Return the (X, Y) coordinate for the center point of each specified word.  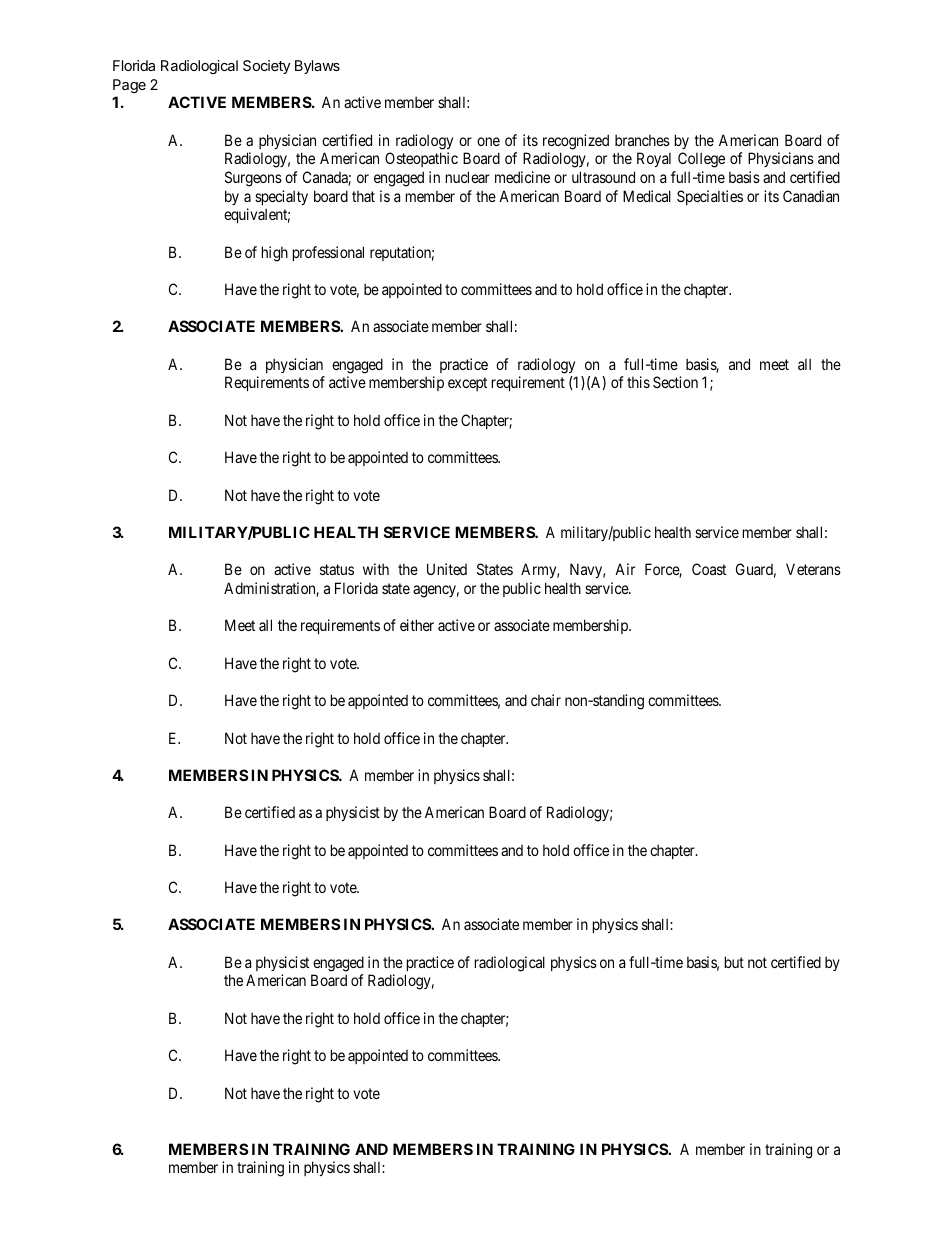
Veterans (813, 569)
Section (675, 382)
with (376, 569)
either (417, 625)
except (467, 384)
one (488, 141)
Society (266, 67)
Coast (709, 569)
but (734, 962)
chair (546, 700)
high (275, 254)
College (701, 160)
